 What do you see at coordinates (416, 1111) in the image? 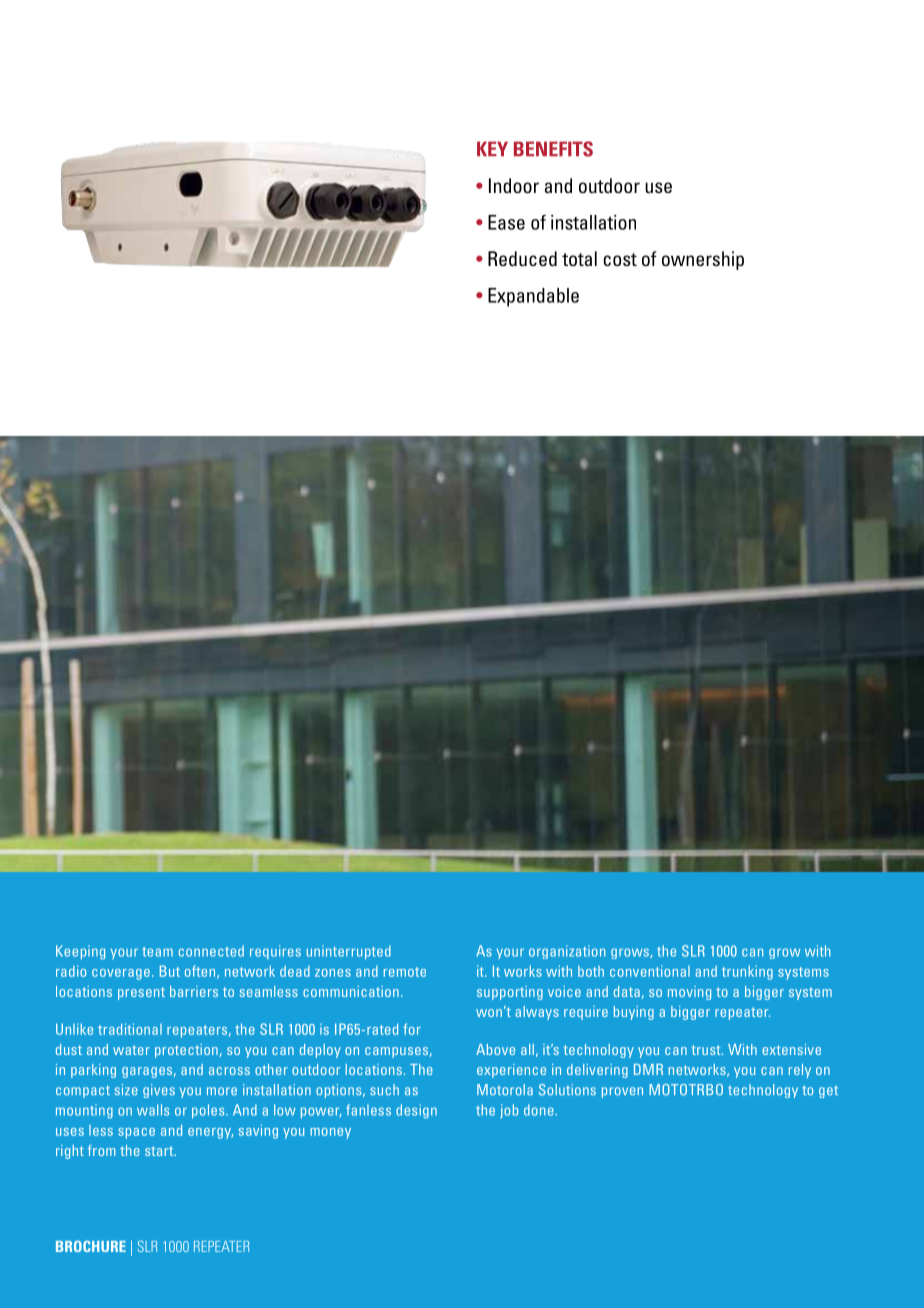
I see `design` at bounding box center [416, 1111].
